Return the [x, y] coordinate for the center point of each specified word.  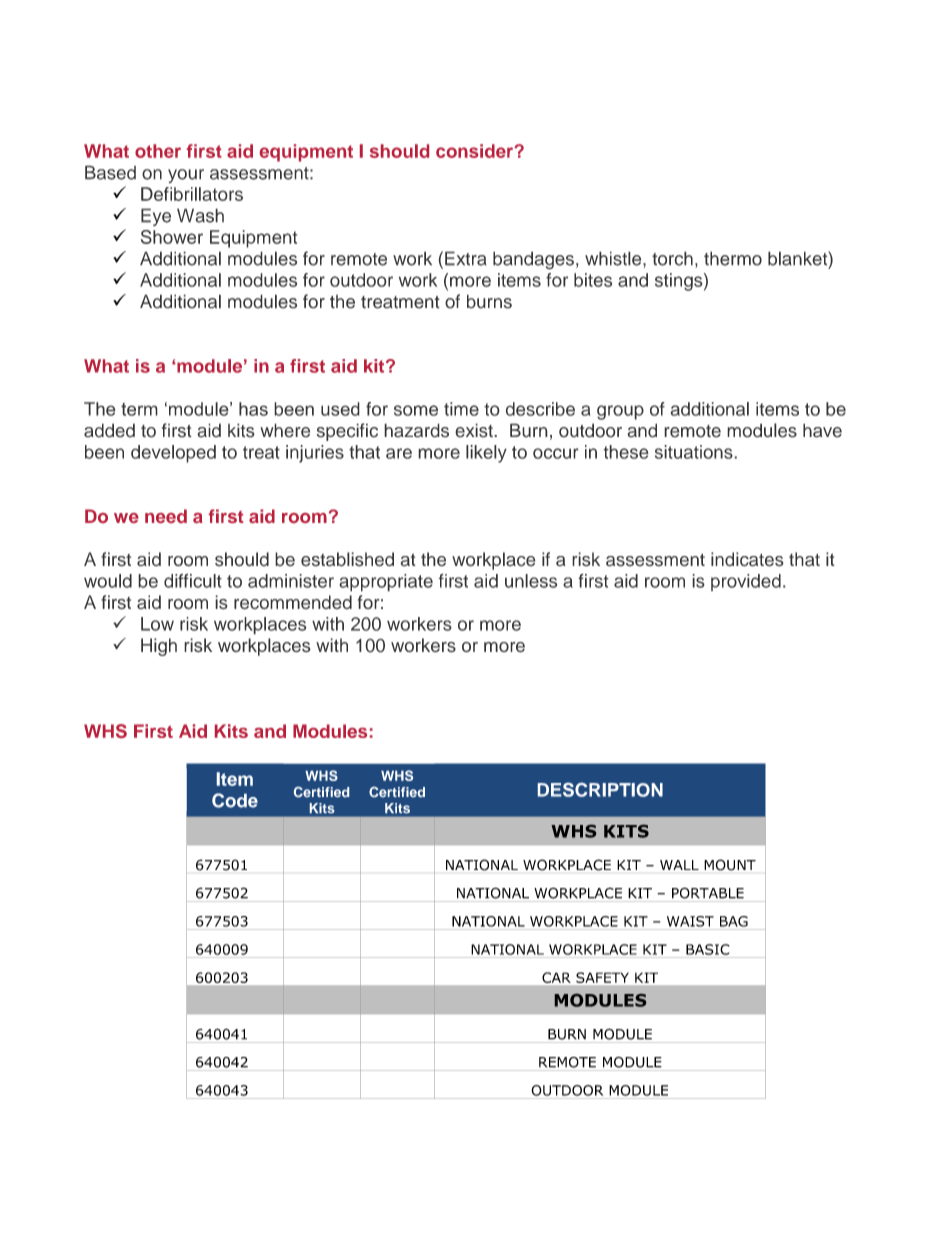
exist [475, 430]
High [159, 647]
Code [235, 800]
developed [173, 454]
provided [746, 582]
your [186, 176]
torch [672, 258]
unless [531, 581]
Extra [466, 258]
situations [695, 452]
